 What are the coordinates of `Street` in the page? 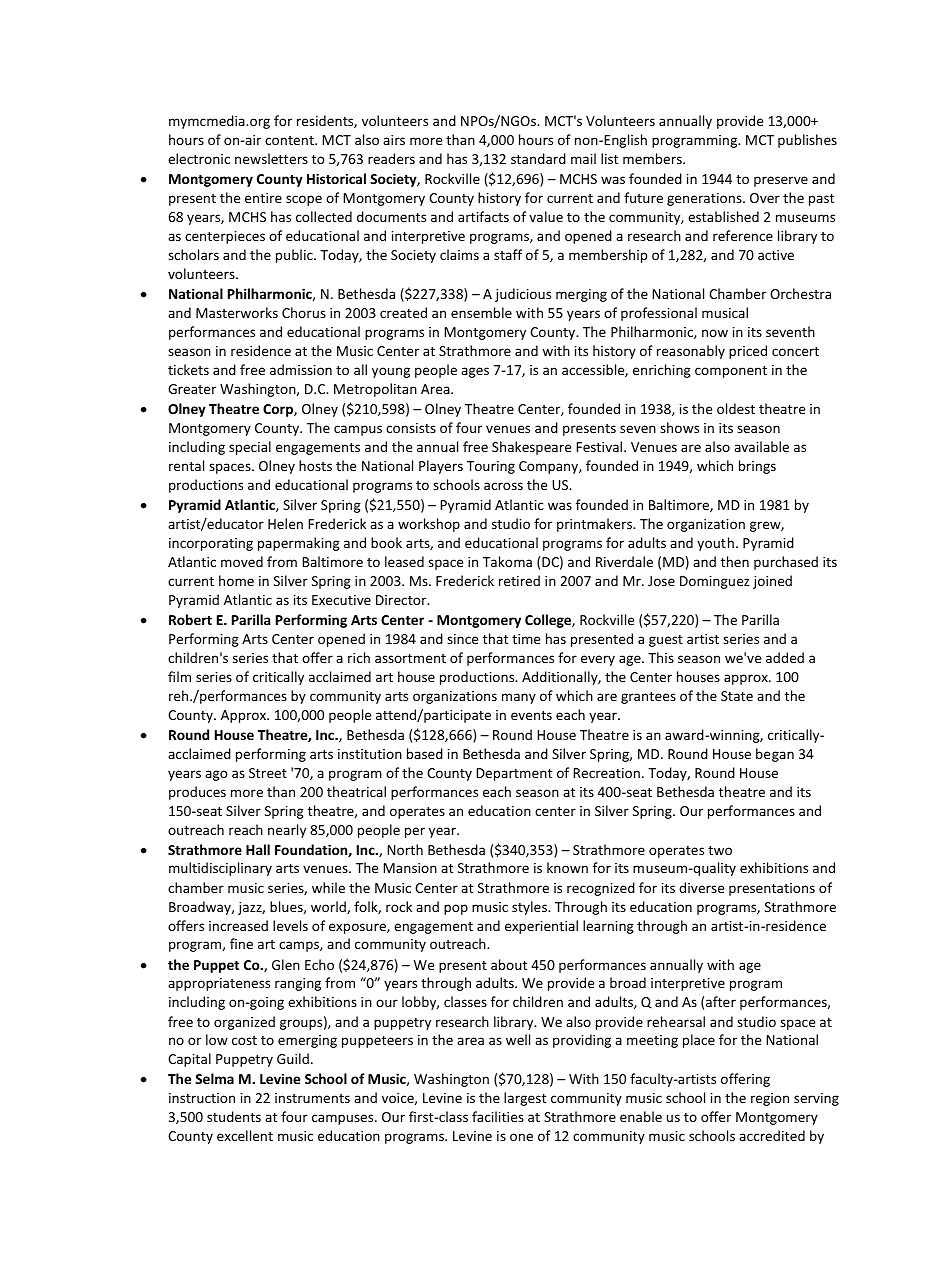 It's located at (268, 773).
